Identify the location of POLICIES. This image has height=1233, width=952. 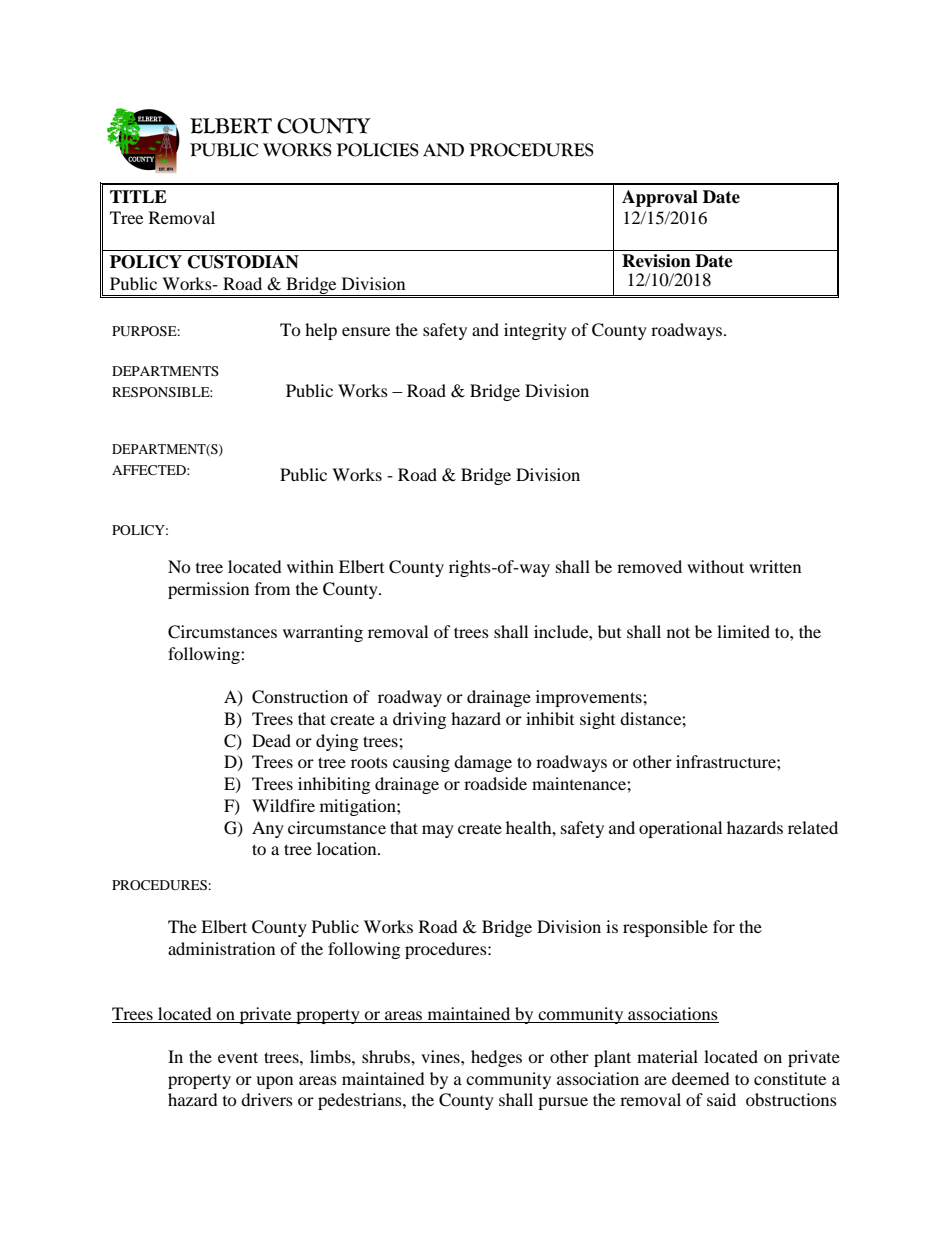
(377, 150).
